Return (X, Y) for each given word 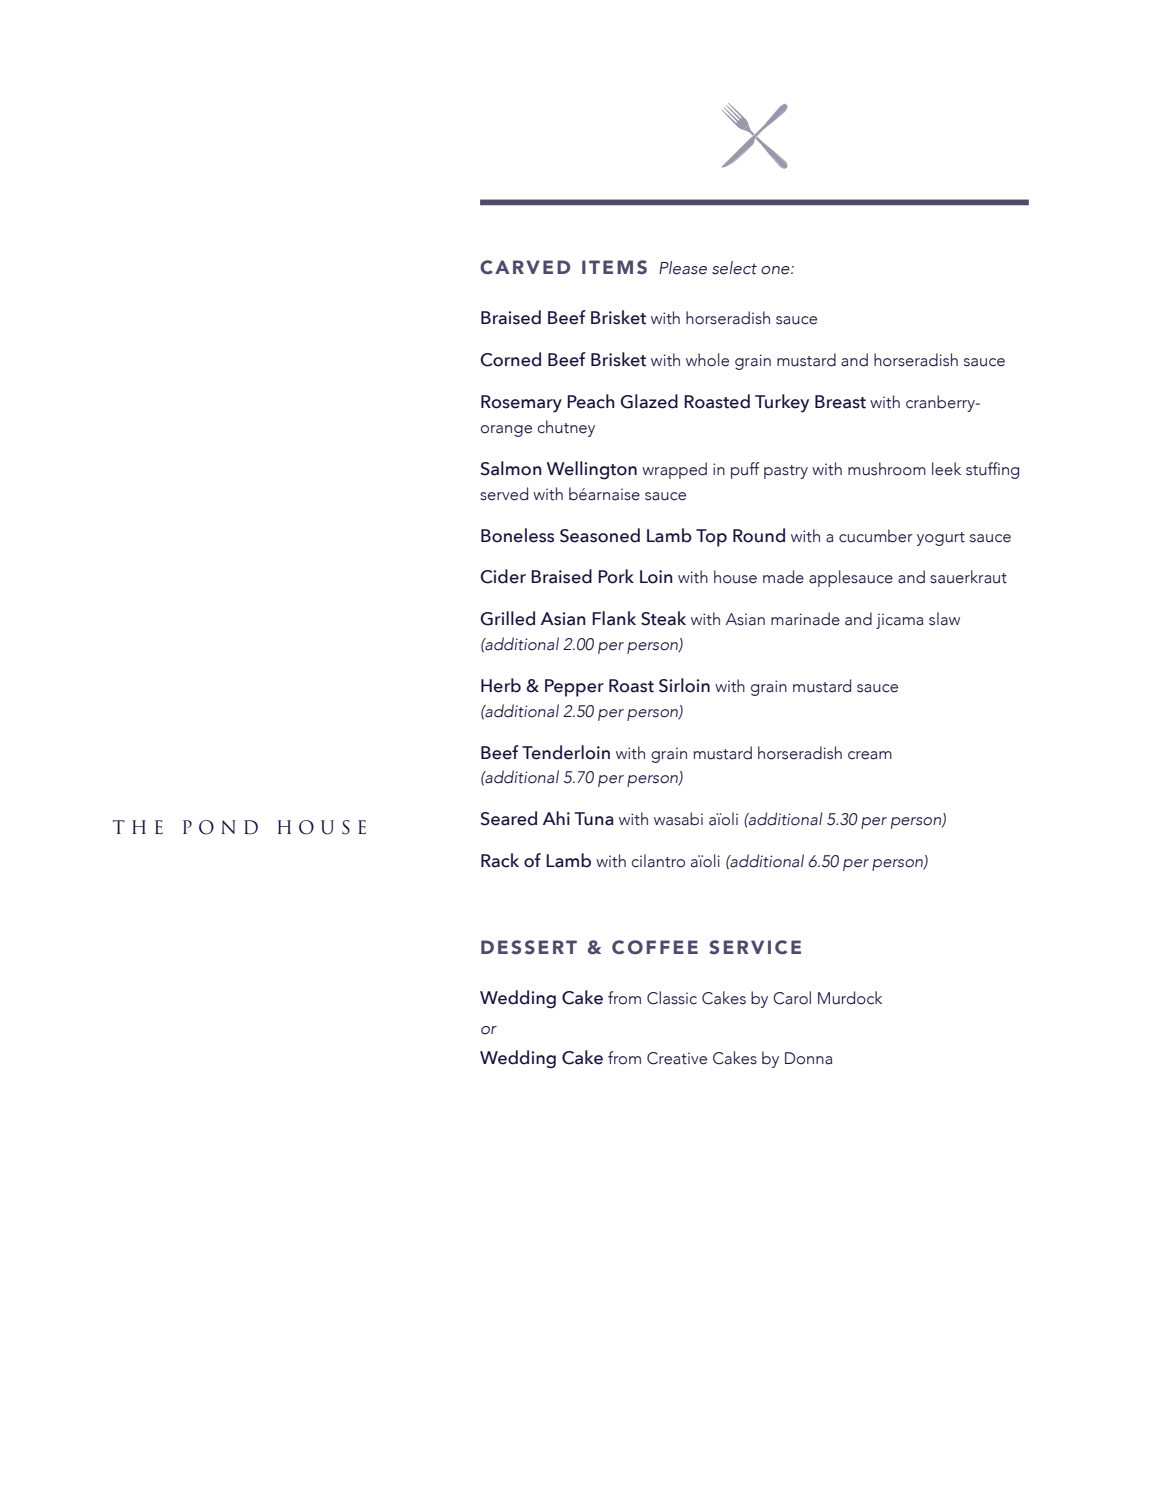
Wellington (592, 470)
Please (683, 268)
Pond (220, 827)
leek (946, 469)
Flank (614, 618)
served (504, 494)
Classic (672, 998)
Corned (511, 359)
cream (870, 755)
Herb (501, 685)
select (734, 268)
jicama (899, 621)
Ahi (556, 818)
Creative (677, 1058)
